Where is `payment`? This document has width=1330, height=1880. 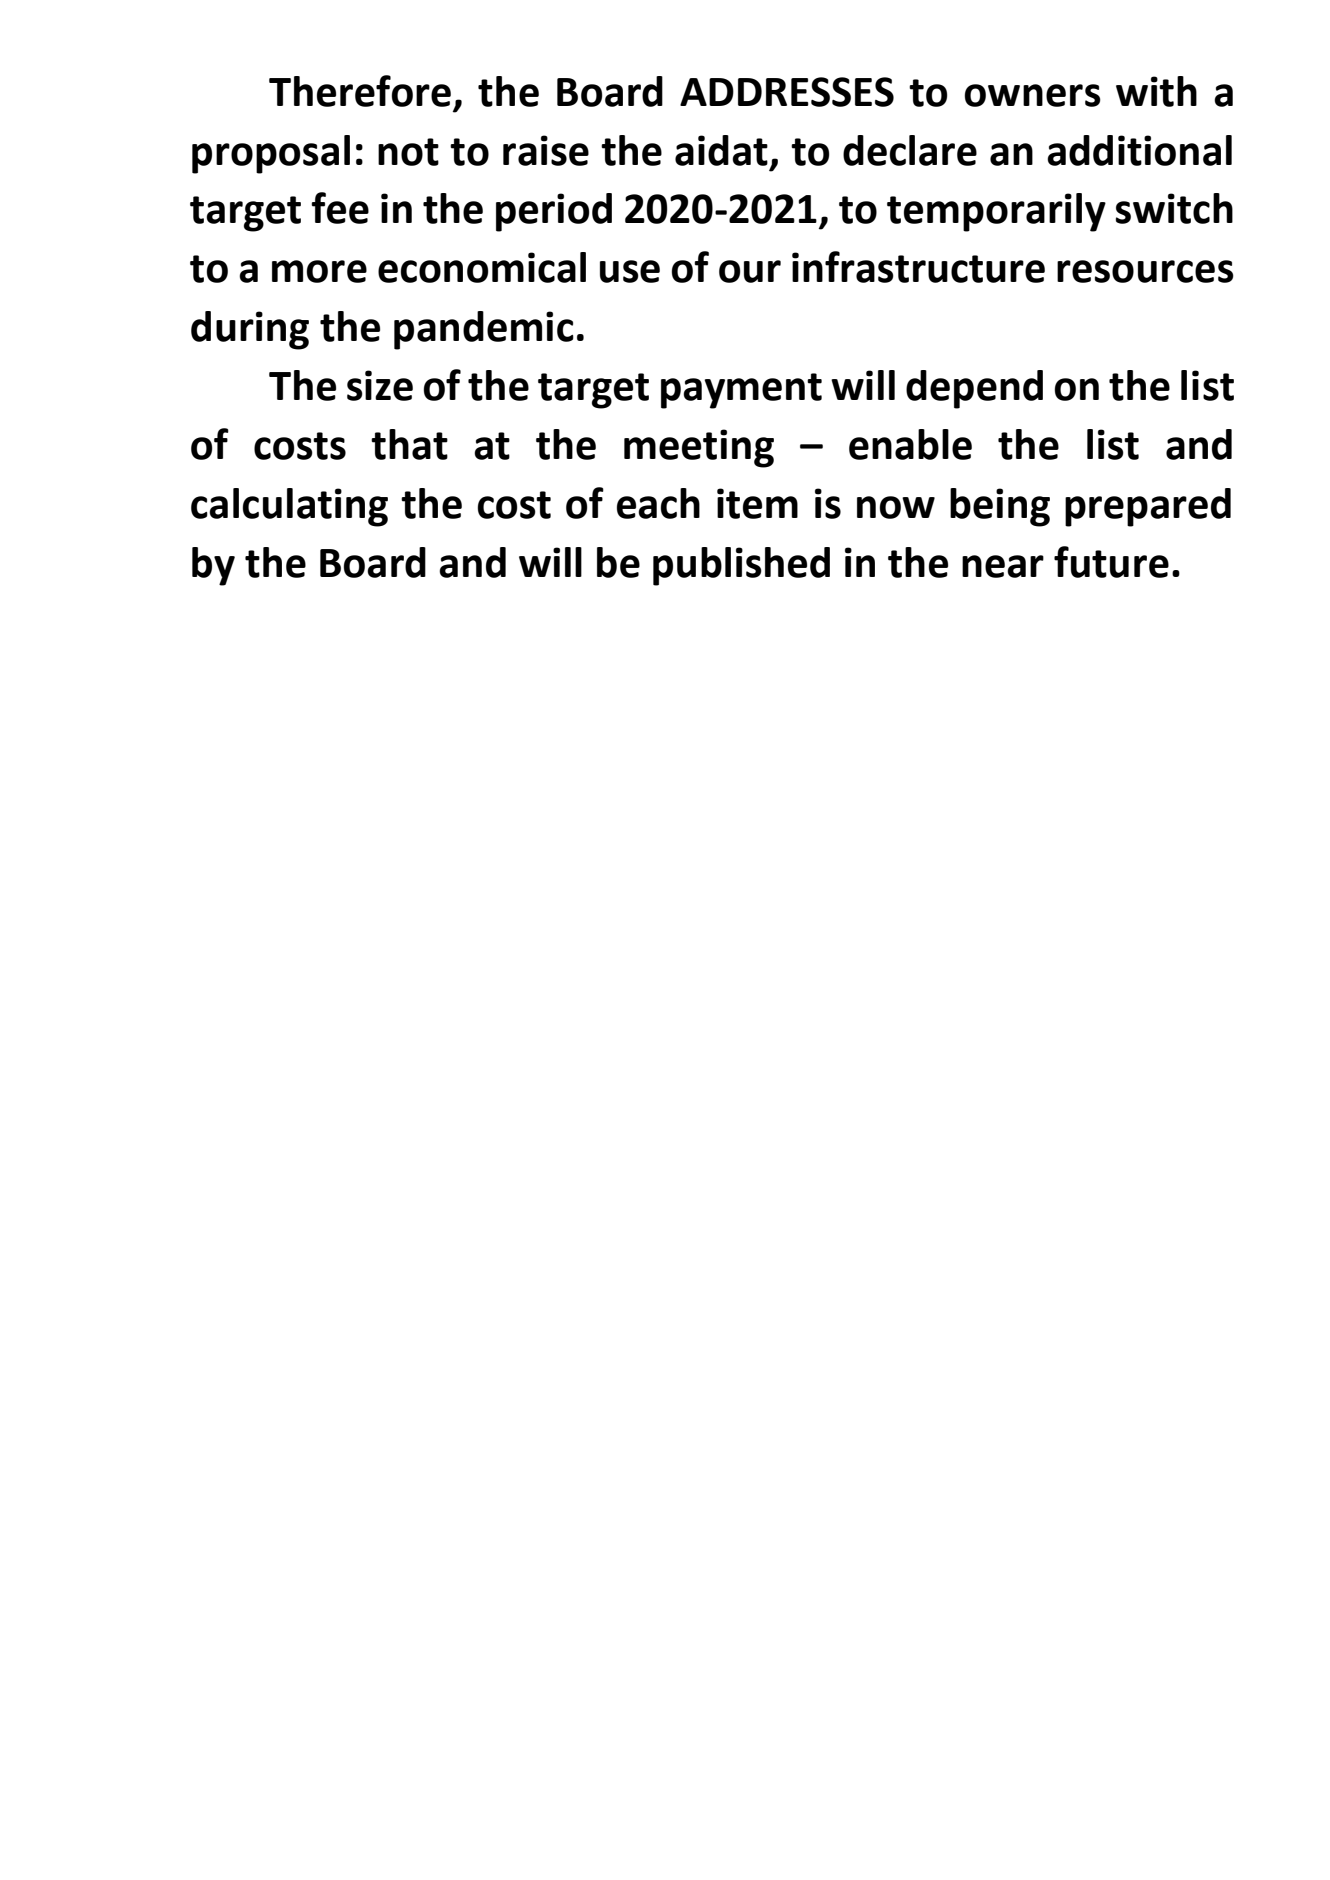 payment is located at coordinates (741, 391).
